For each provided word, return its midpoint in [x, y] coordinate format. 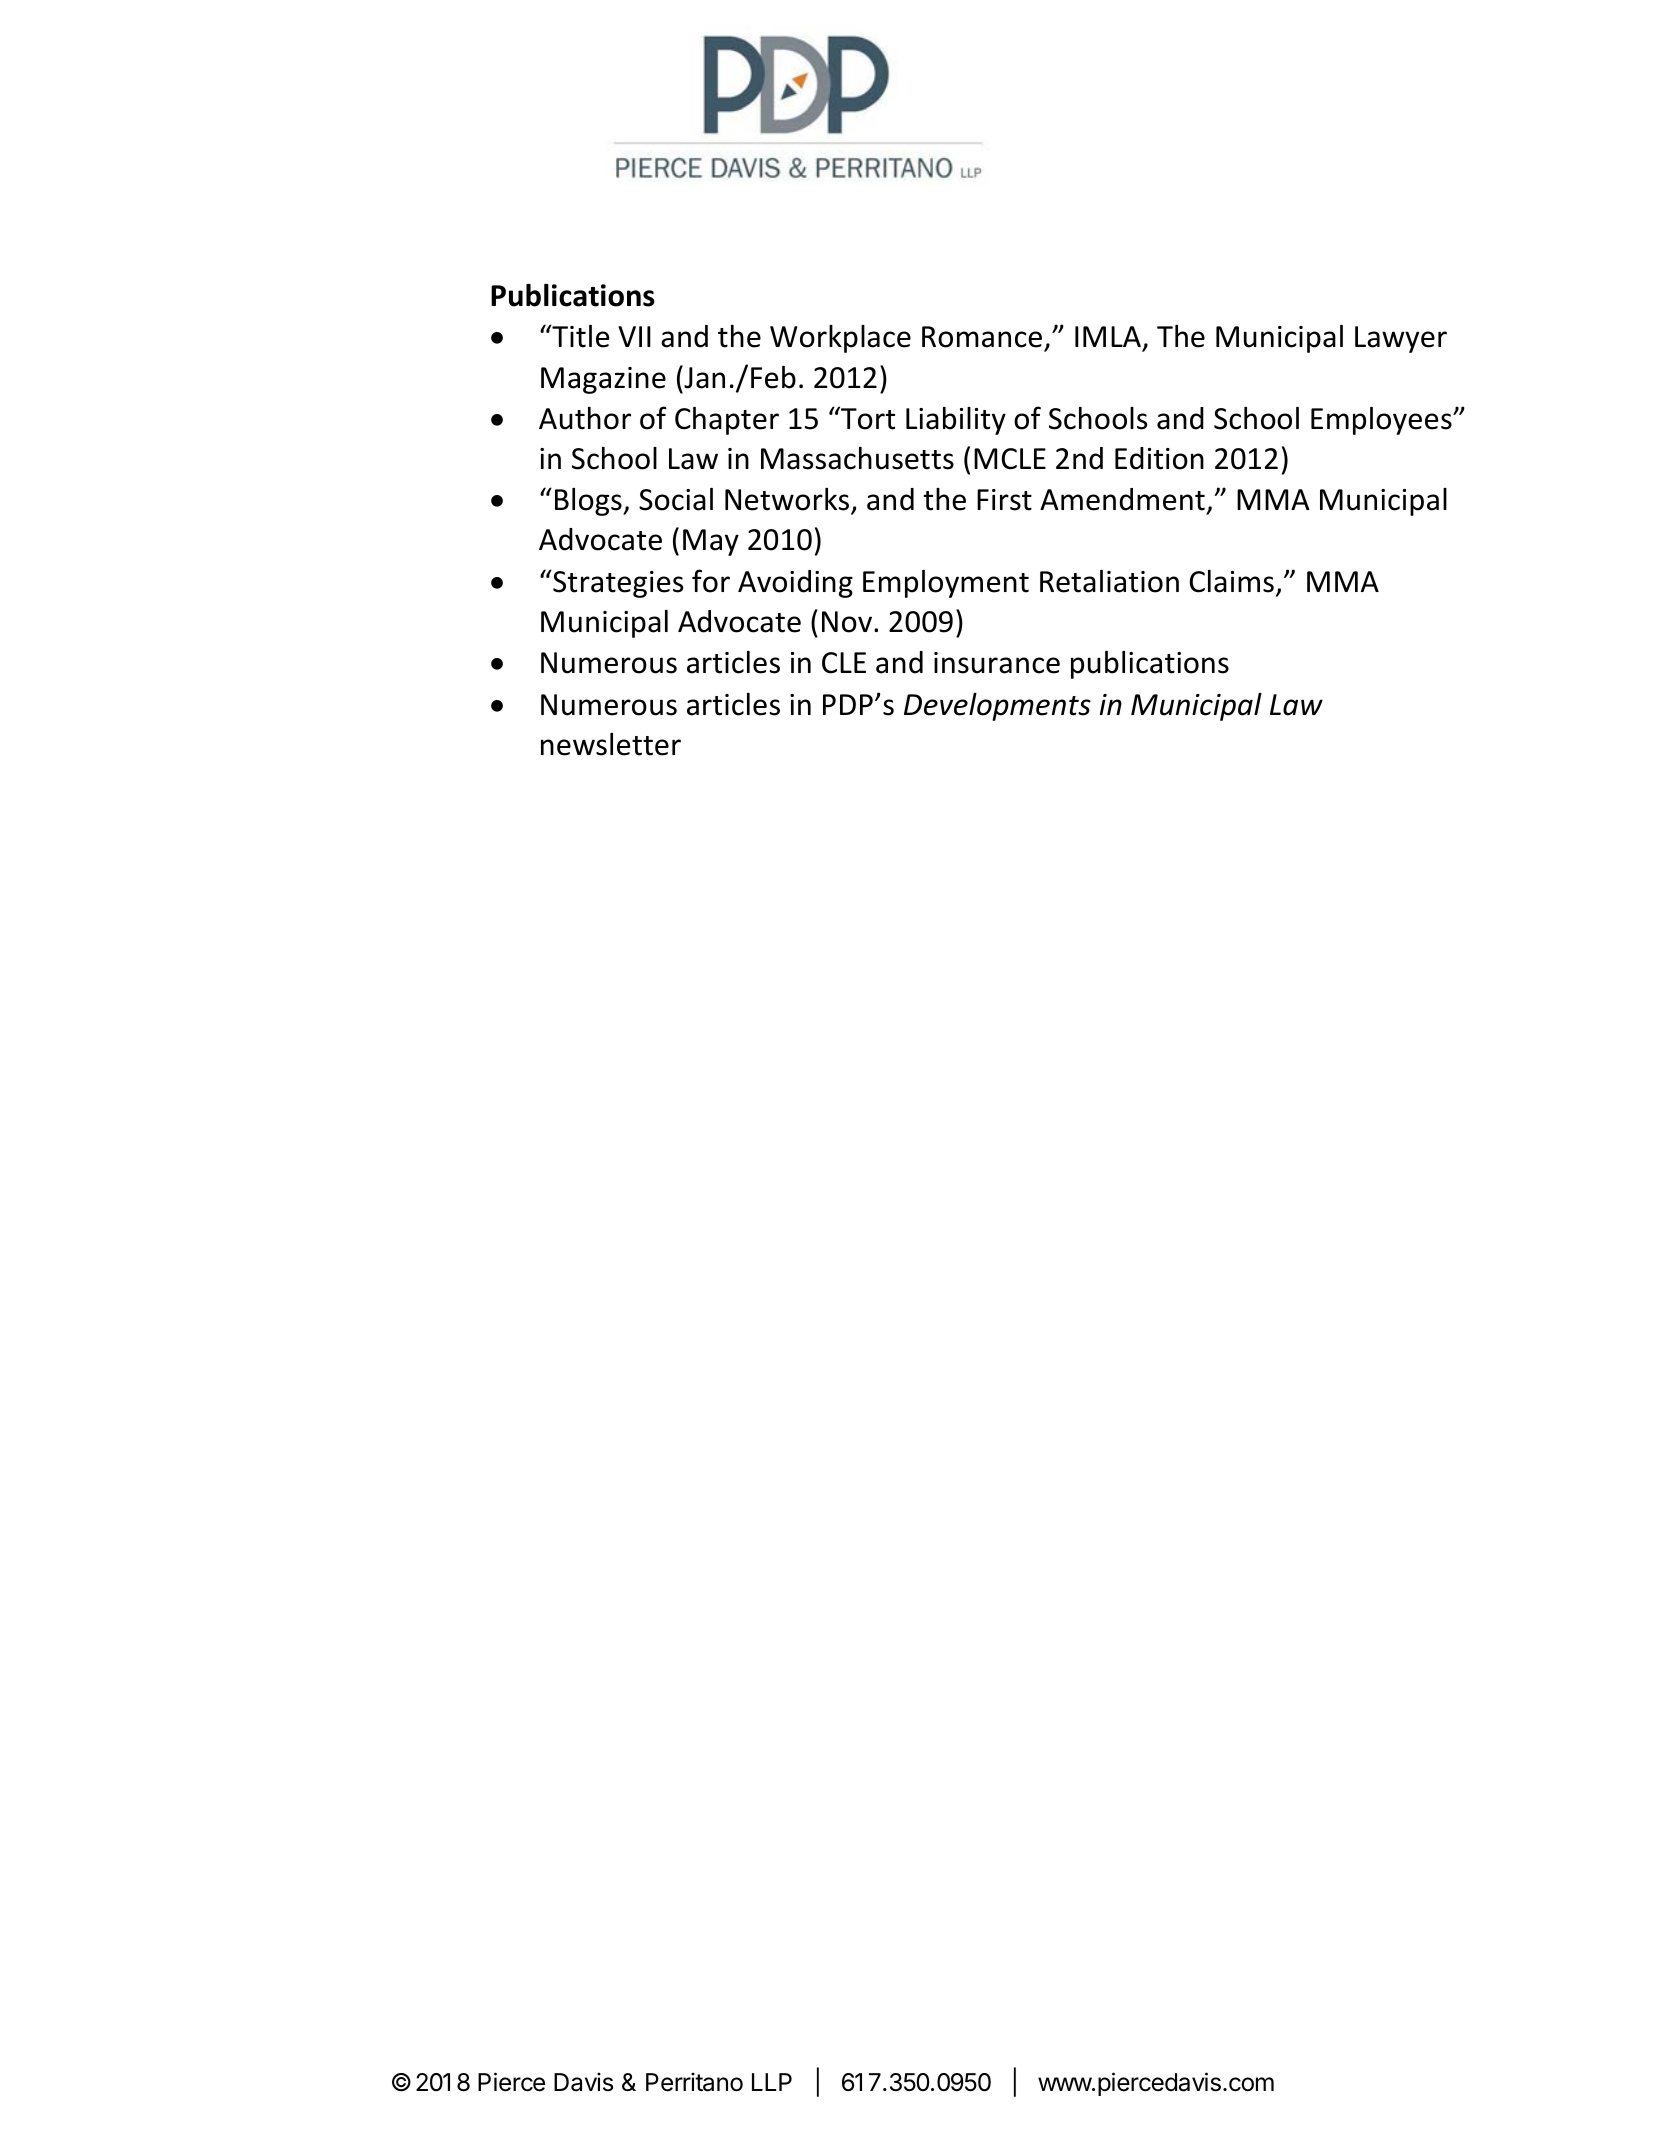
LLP [772, 2082]
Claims [1232, 581]
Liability [956, 421]
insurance [997, 663]
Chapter [727, 421]
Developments [997, 707]
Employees [1382, 421]
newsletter [611, 744]
